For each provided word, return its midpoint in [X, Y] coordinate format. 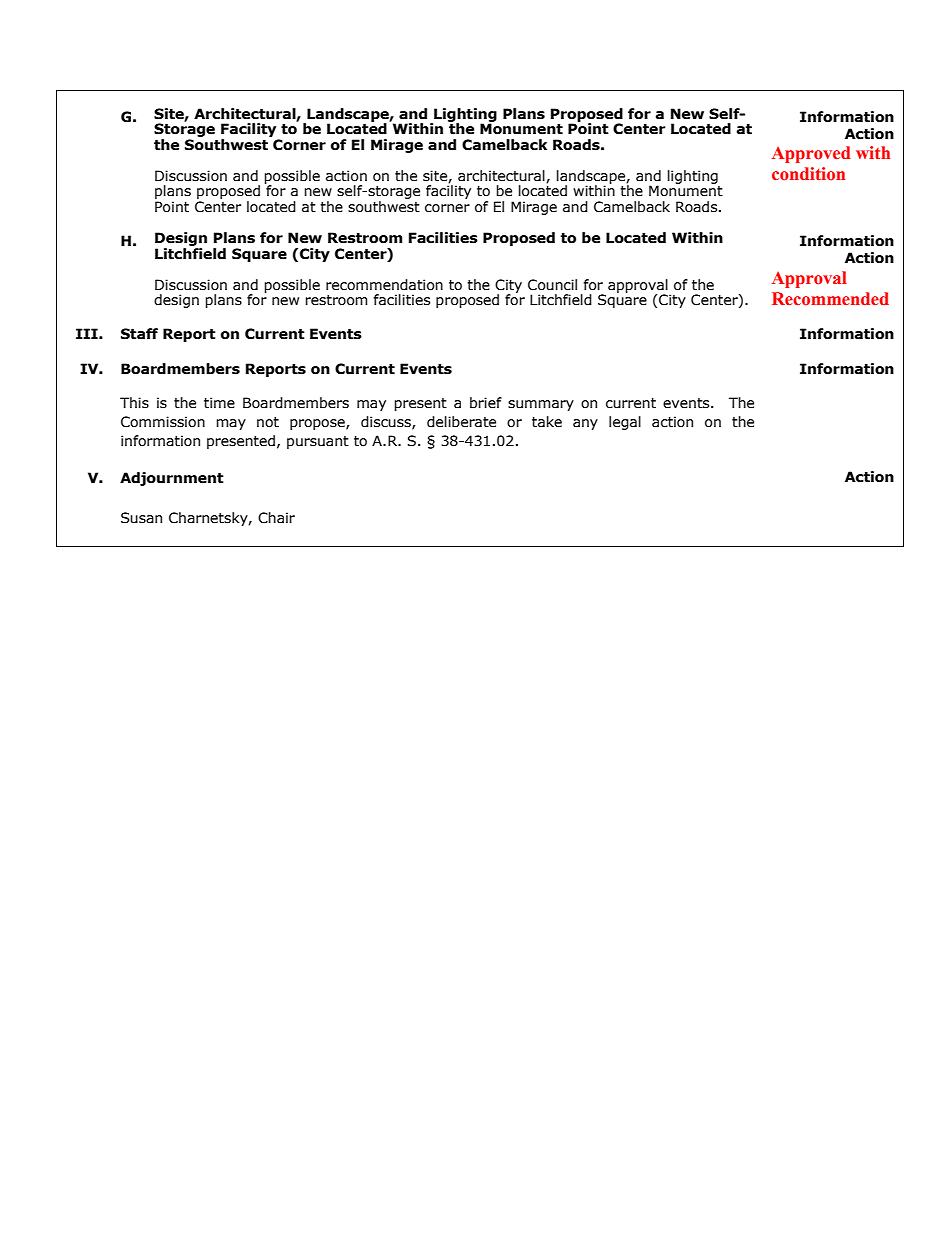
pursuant [318, 442]
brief [486, 403]
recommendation [384, 285]
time [219, 403]
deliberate [461, 422]
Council [552, 285]
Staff [139, 334]
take [547, 422]
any [585, 424]
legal [625, 423]
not [268, 422]
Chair [276, 518]
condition [808, 174]
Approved [811, 154]
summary [541, 405]
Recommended [830, 299]
